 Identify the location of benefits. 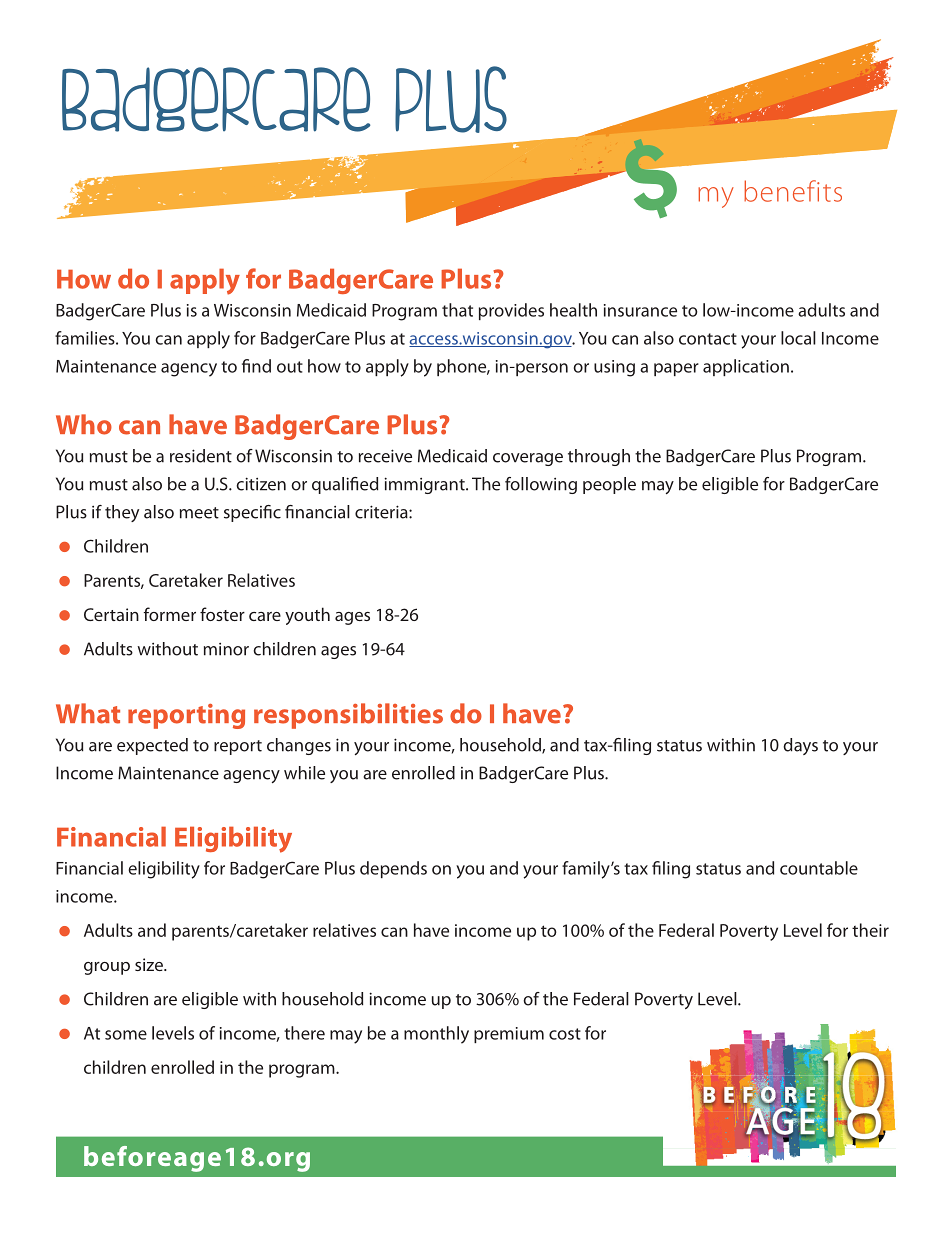
(793, 191).
